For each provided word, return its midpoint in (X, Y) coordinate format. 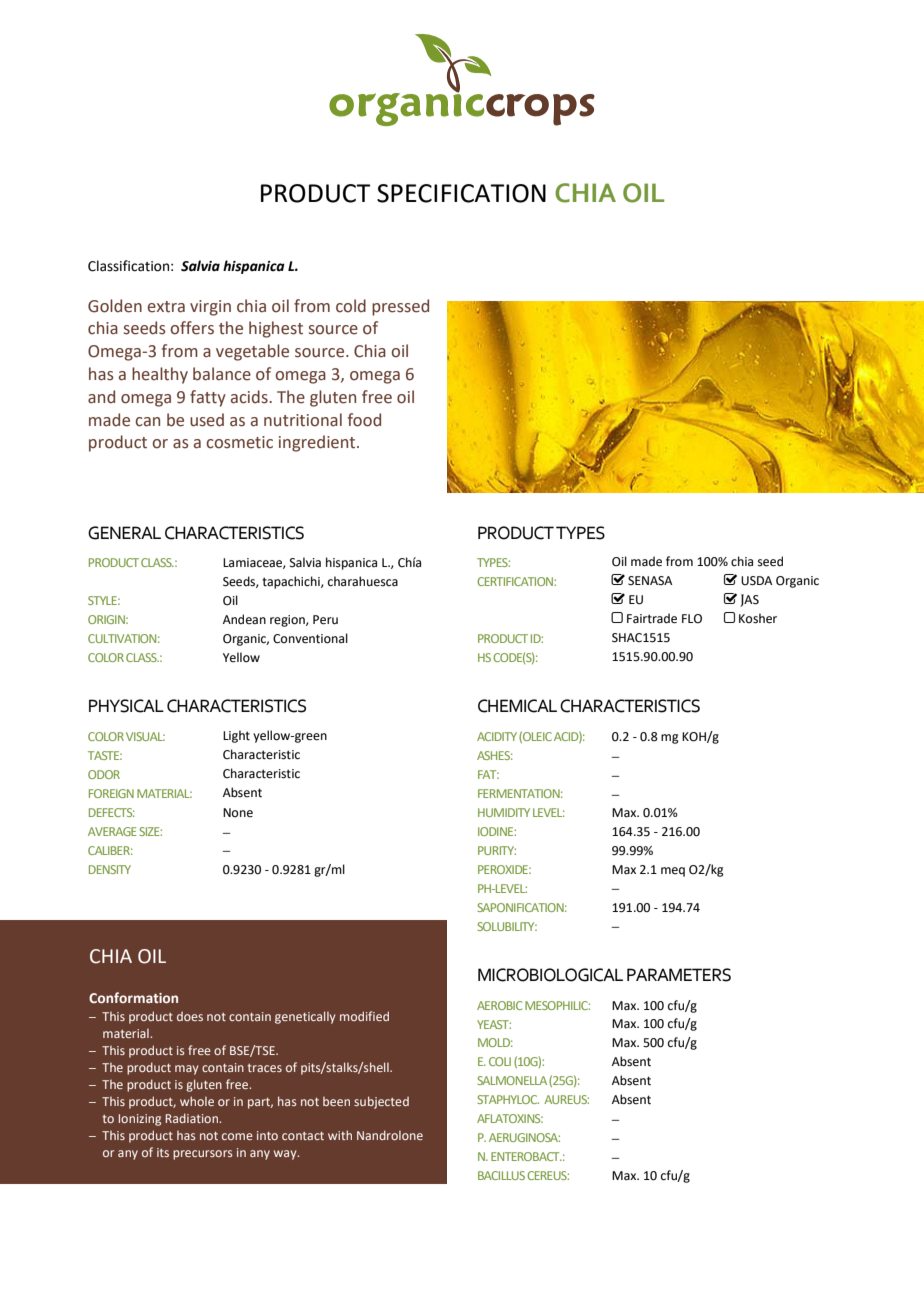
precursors (203, 1155)
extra (166, 307)
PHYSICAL (126, 706)
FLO (692, 619)
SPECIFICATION (461, 193)
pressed (400, 307)
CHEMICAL (517, 706)
